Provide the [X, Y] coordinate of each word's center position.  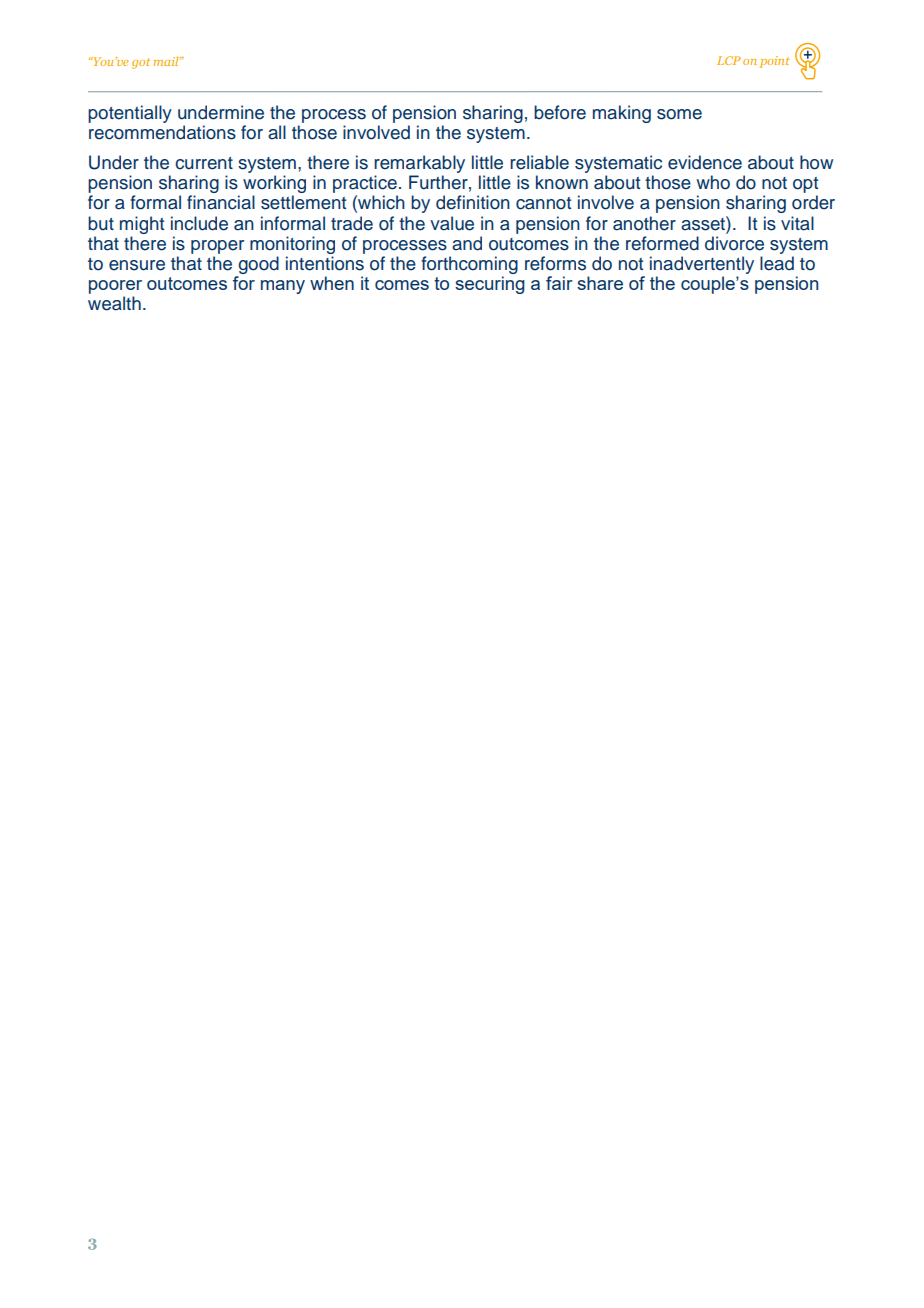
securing [490, 285]
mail [167, 61]
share [600, 283]
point [775, 62]
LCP [729, 60]
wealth [114, 303]
